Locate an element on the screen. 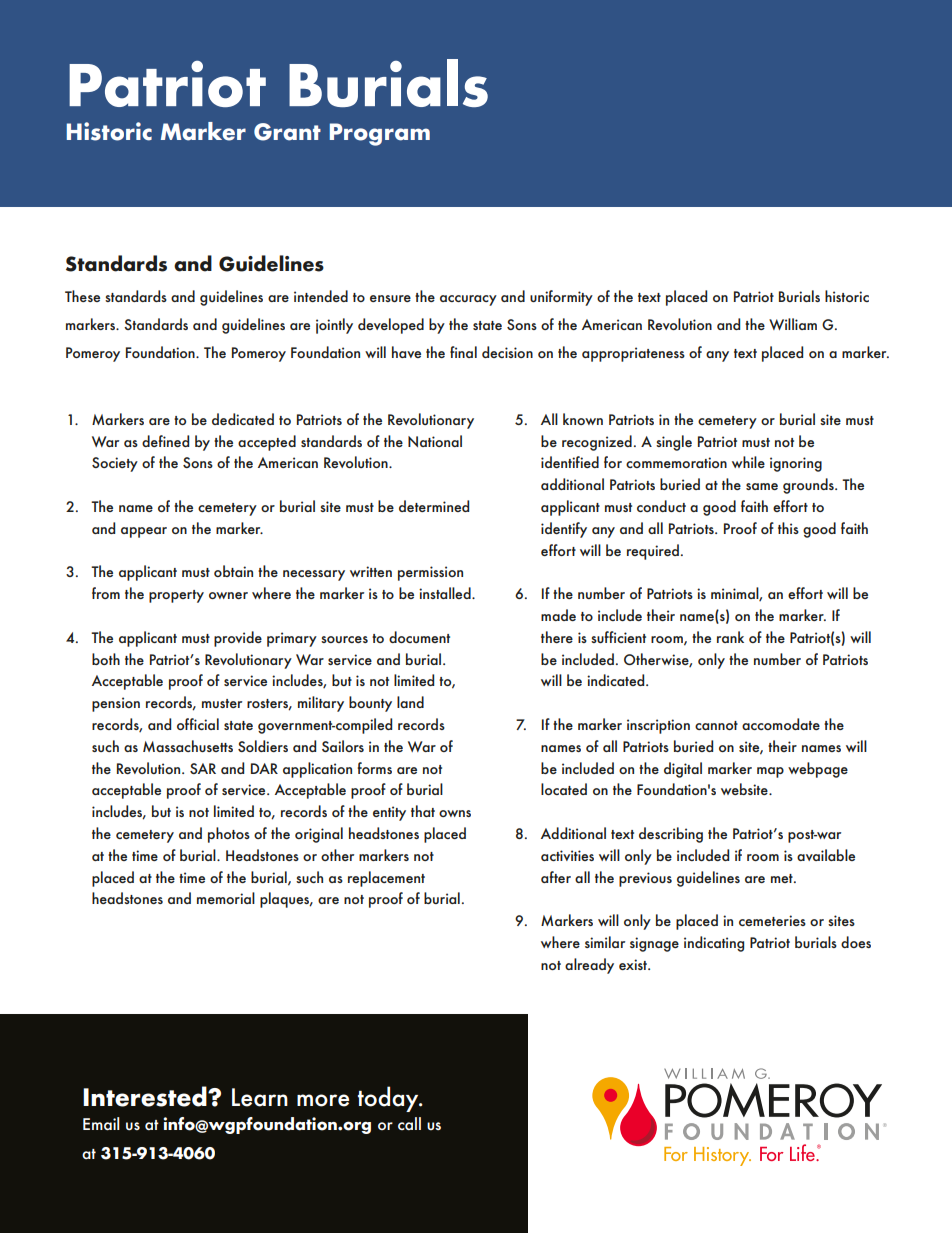  Program is located at coordinates (380, 134).
